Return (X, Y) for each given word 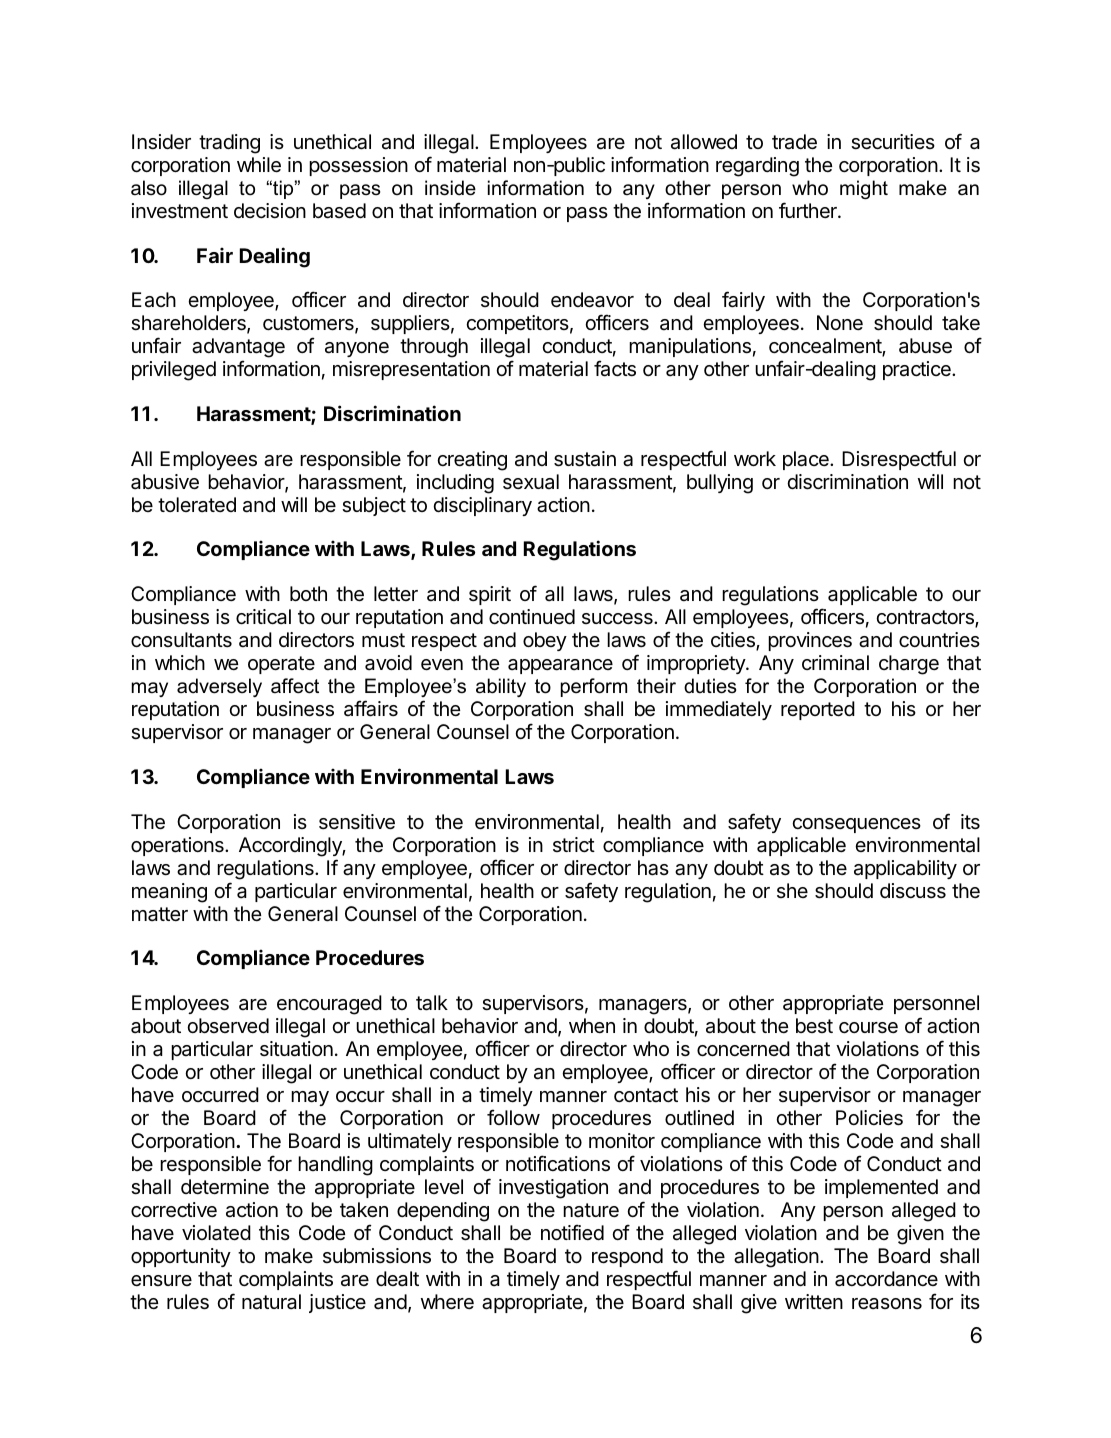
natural (271, 1302)
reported (818, 710)
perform (594, 687)
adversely (219, 687)
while (259, 165)
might (864, 189)
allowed (704, 142)
